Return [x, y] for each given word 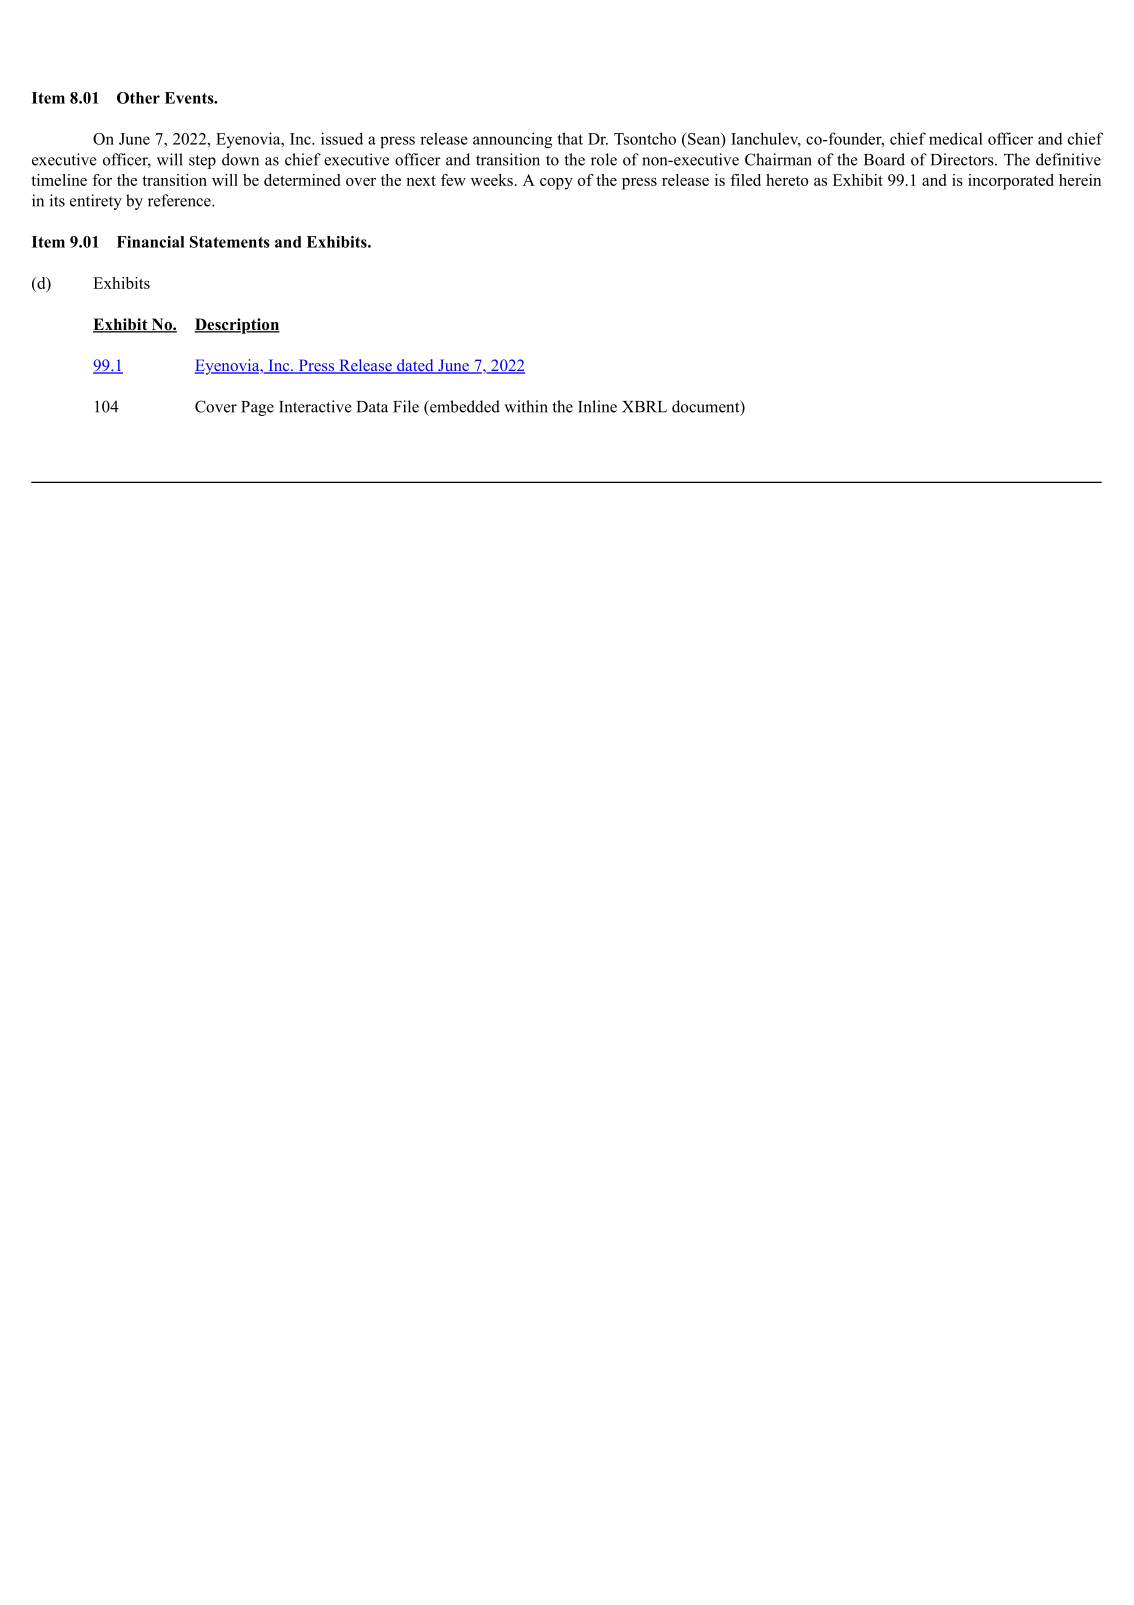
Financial [151, 242]
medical [956, 138]
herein [1080, 180]
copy [556, 184]
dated [415, 366]
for [102, 180]
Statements [230, 242]
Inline [597, 406]
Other [138, 98]
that [570, 138]
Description [237, 326]
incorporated [1011, 182]
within [526, 406]
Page [257, 408]
